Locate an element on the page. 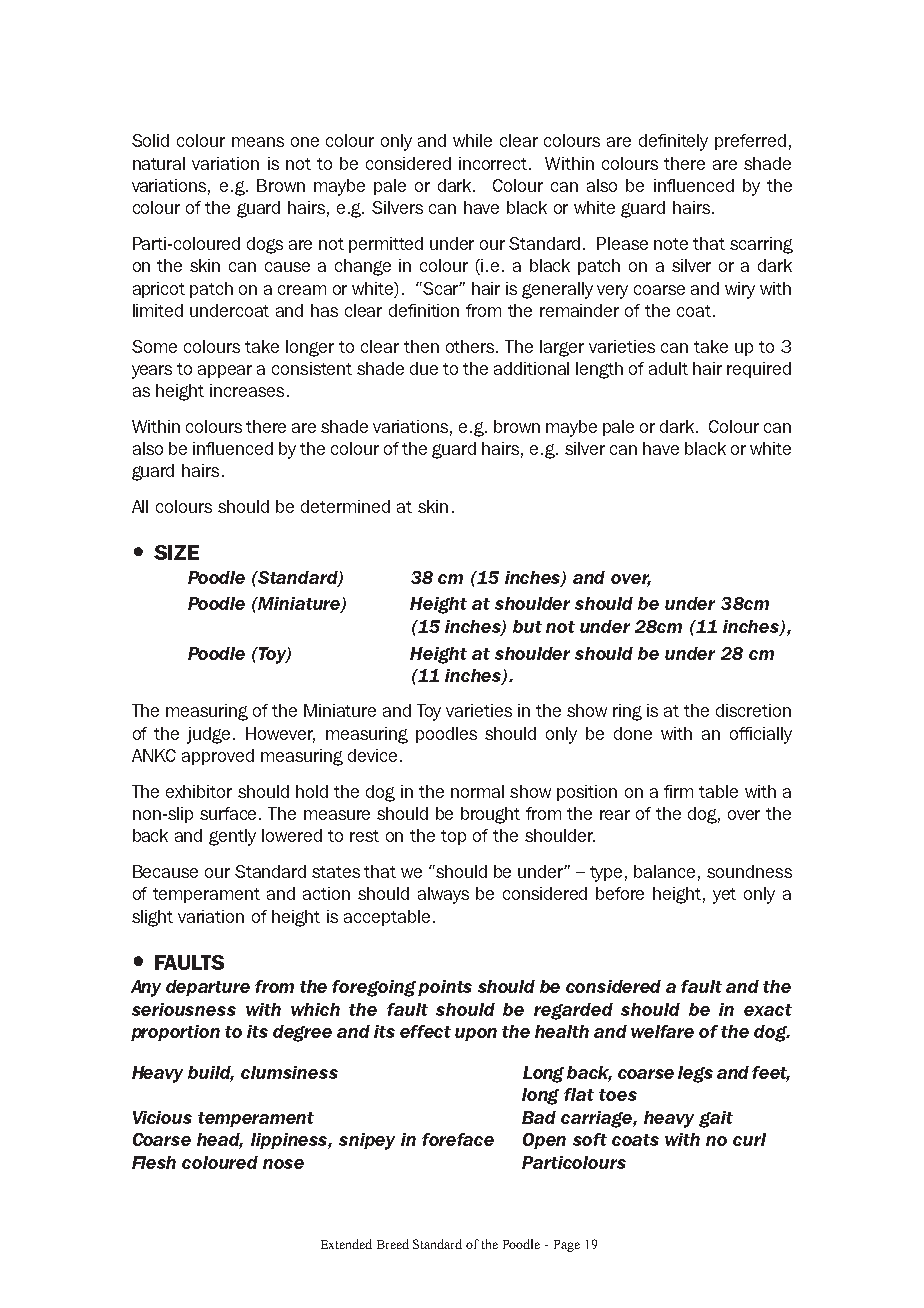 The height and width of the document is (1308, 924). adult is located at coordinates (668, 368).
